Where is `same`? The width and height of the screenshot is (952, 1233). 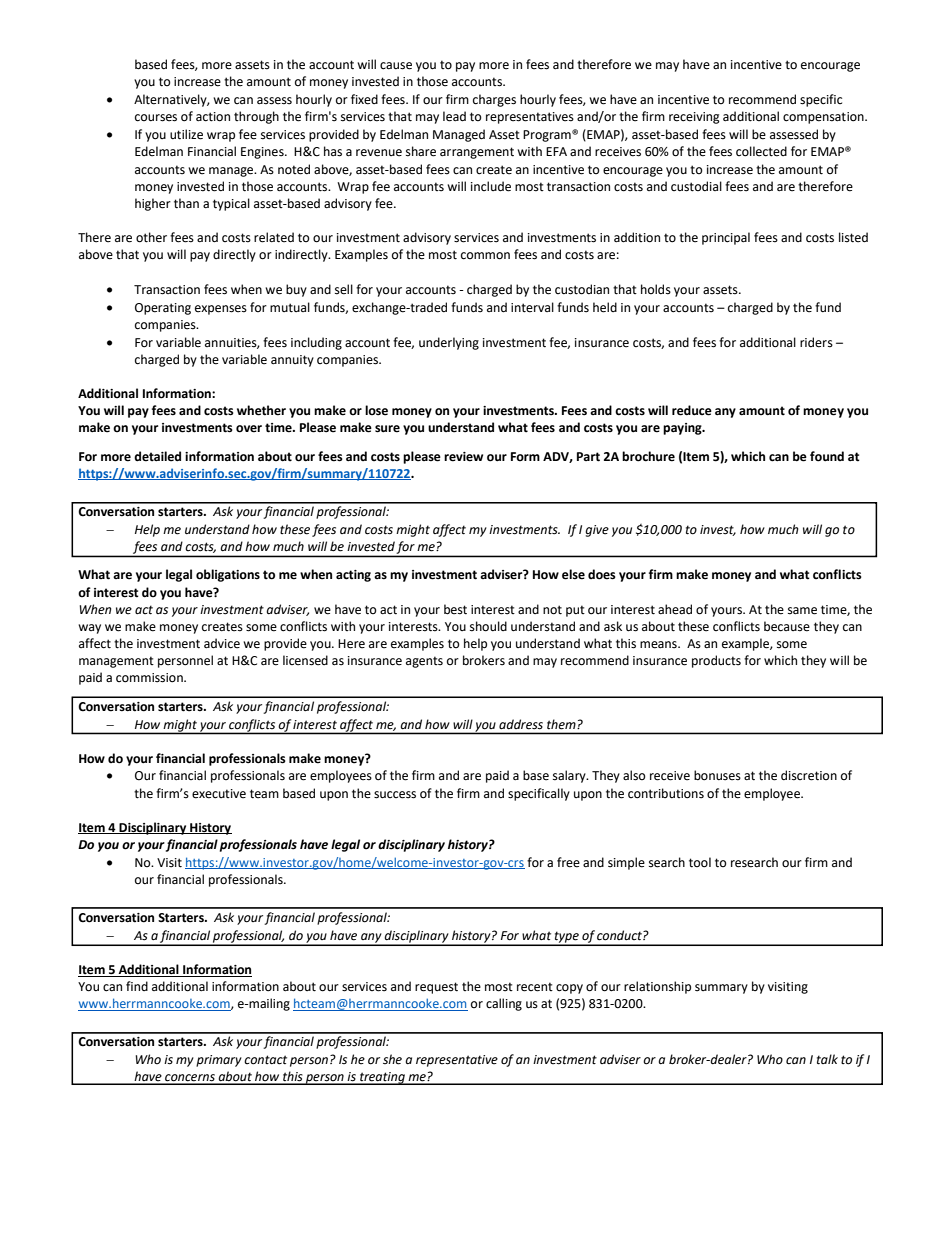
same is located at coordinates (802, 611).
